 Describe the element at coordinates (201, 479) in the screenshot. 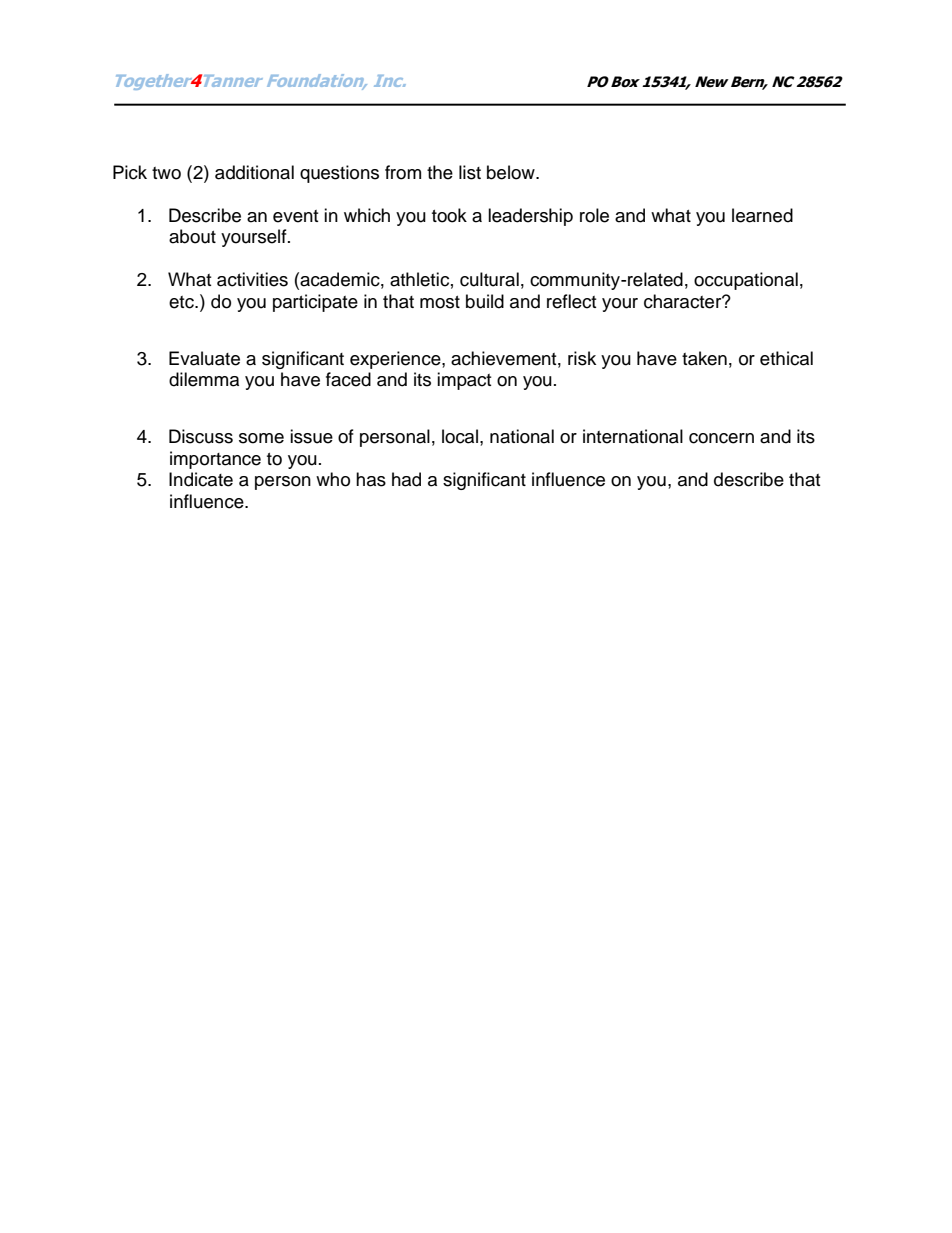

I see `Indicate` at that location.
